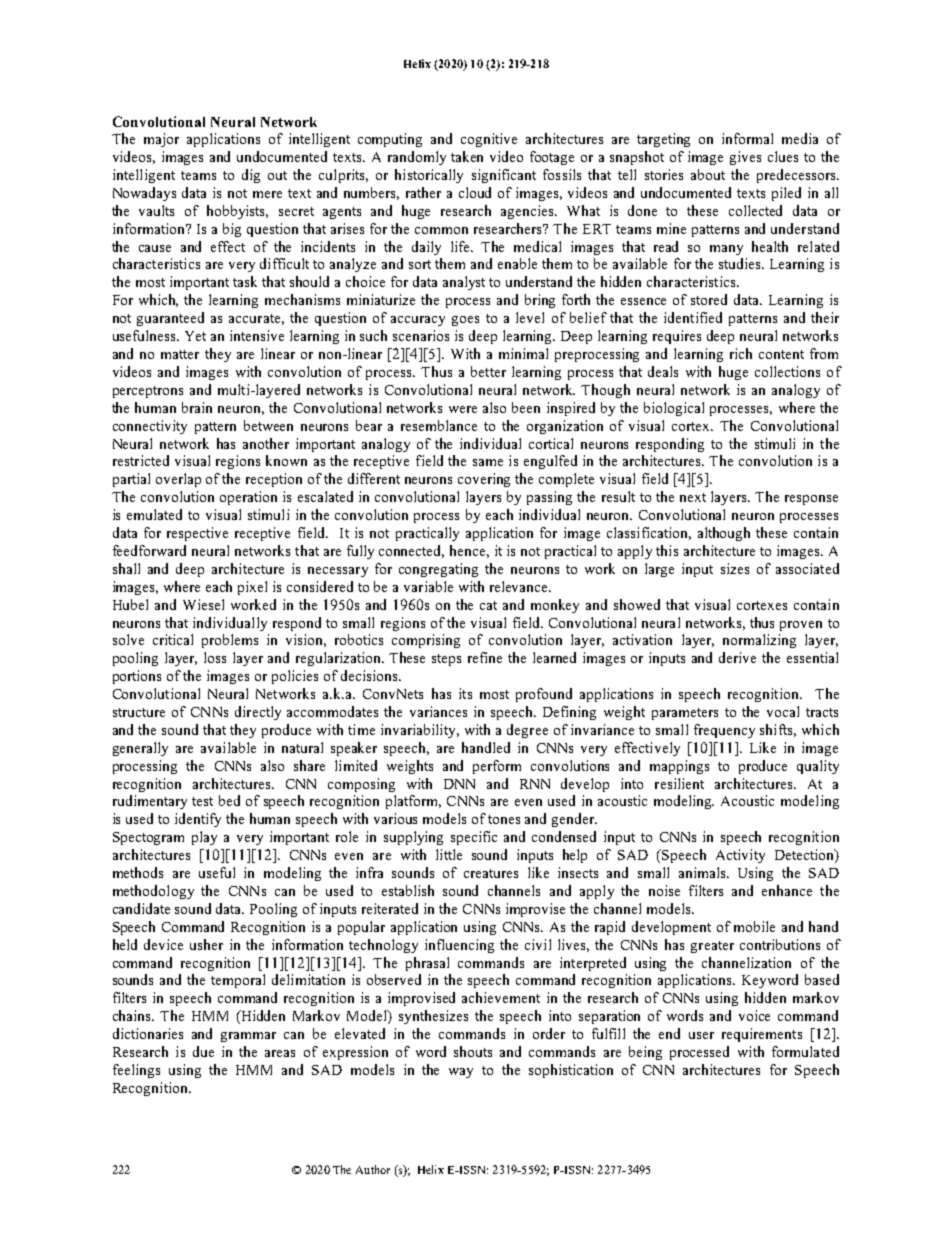  Describe the element at coordinates (737, 657) in the document. I see `derive` at that location.
